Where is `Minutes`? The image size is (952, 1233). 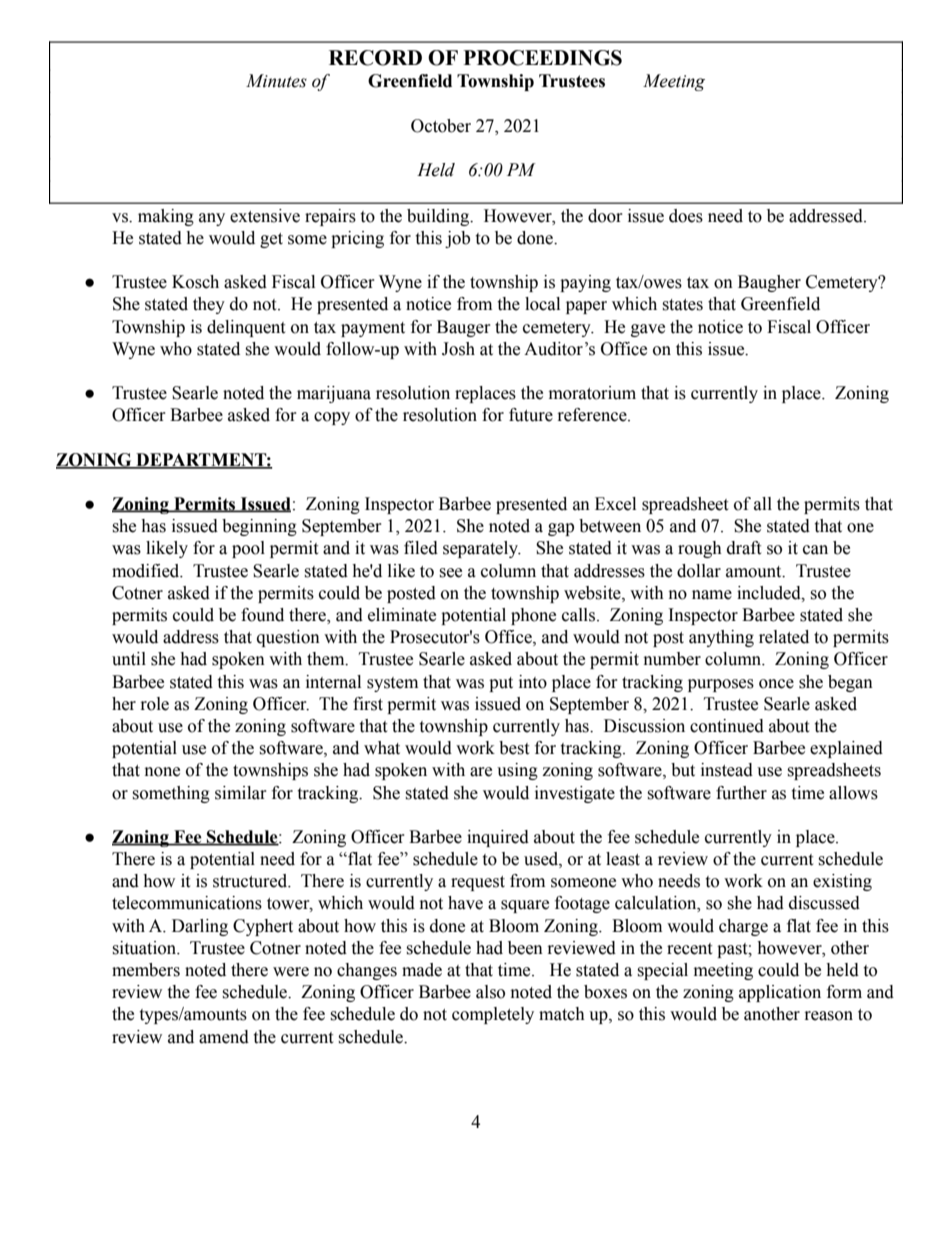 Minutes is located at coordinates (276, 81).
